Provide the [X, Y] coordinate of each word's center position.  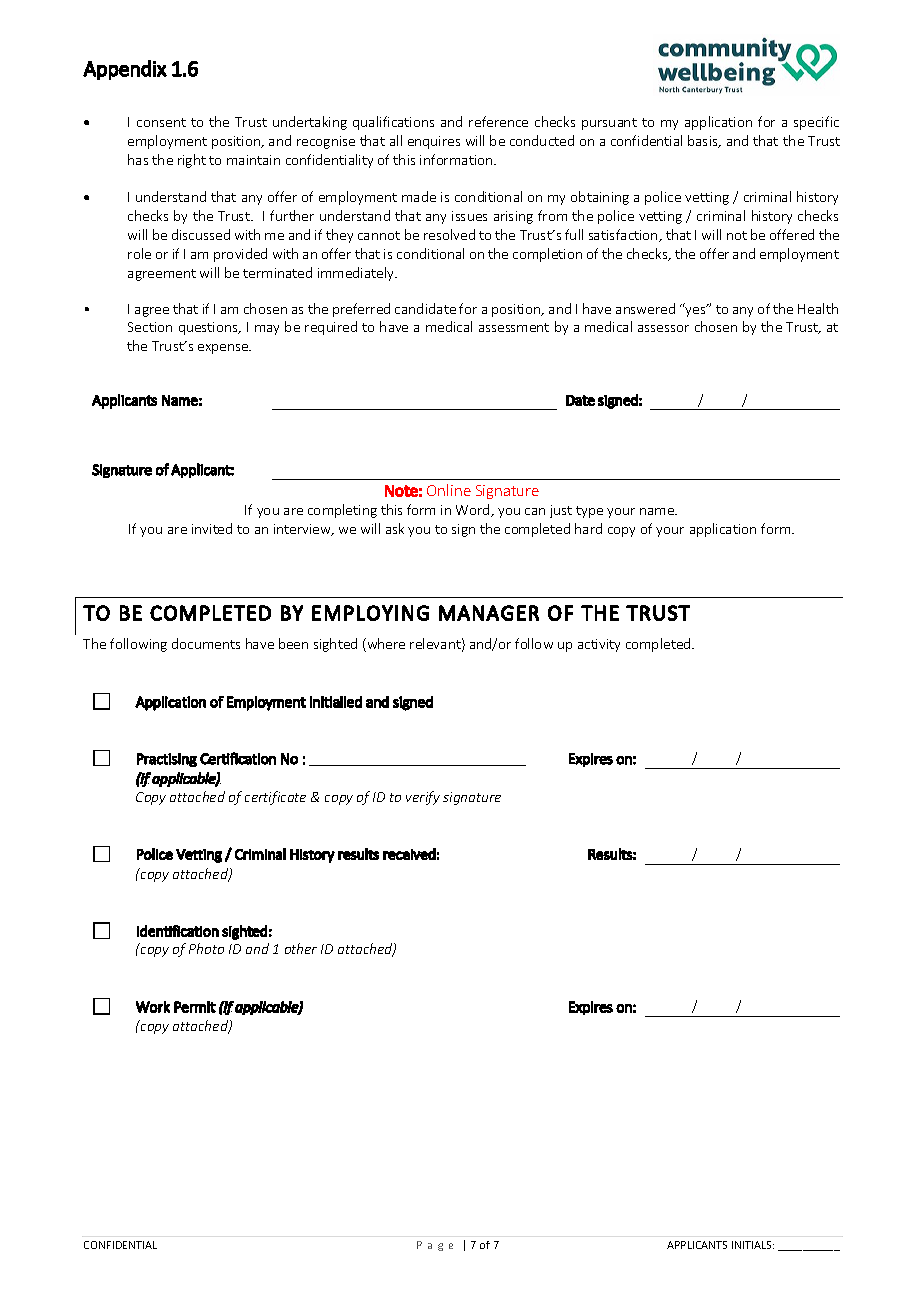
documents [206, 643]
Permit [195, 1007]
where [385, 645]
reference [498, 121]
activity [599, 645]
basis [704, 141]
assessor [663, 328]
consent [161, 122]
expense [224, 349]
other [301, 948]
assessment [514, 327]
